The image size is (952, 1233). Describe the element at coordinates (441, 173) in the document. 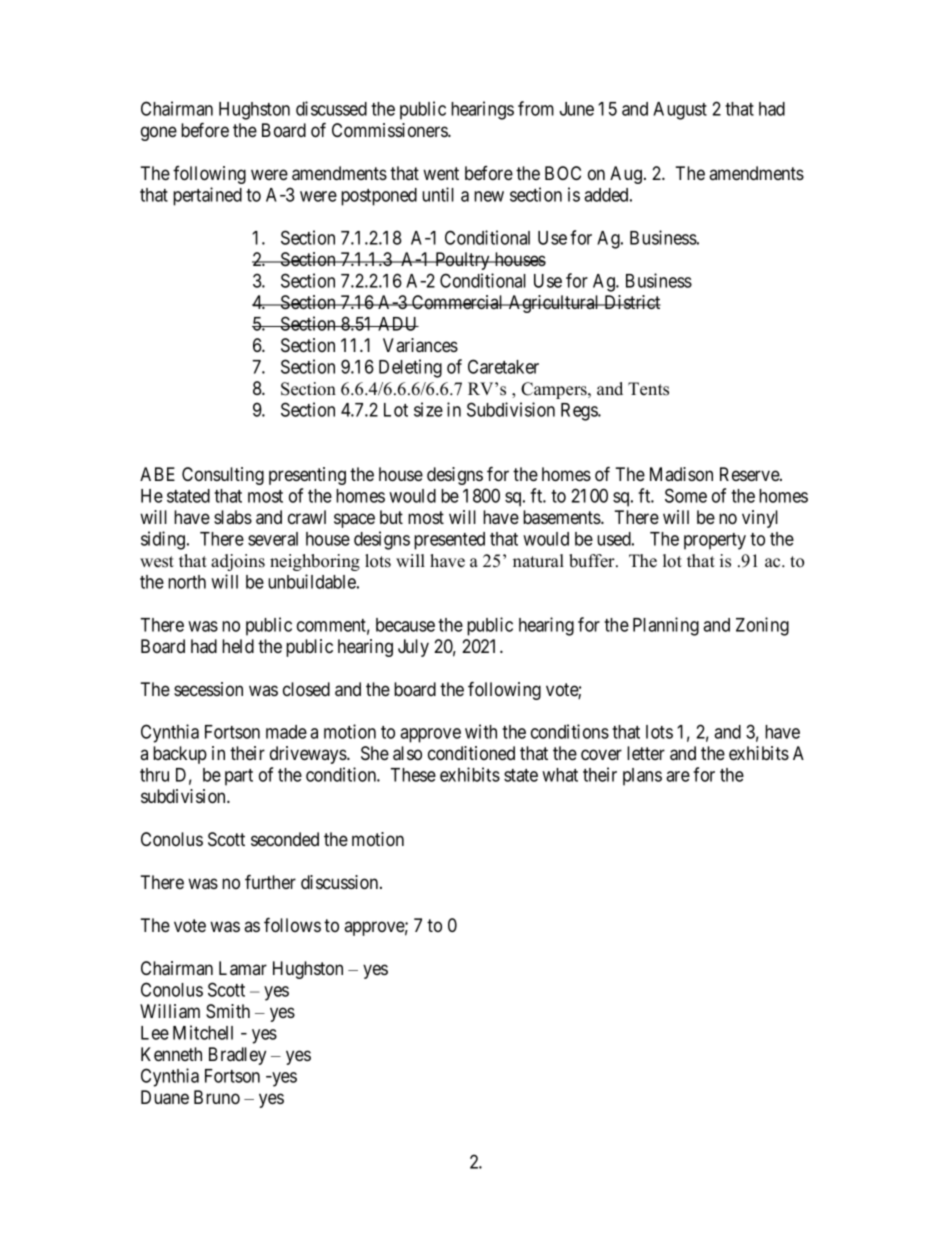

I see `went` at that location.
